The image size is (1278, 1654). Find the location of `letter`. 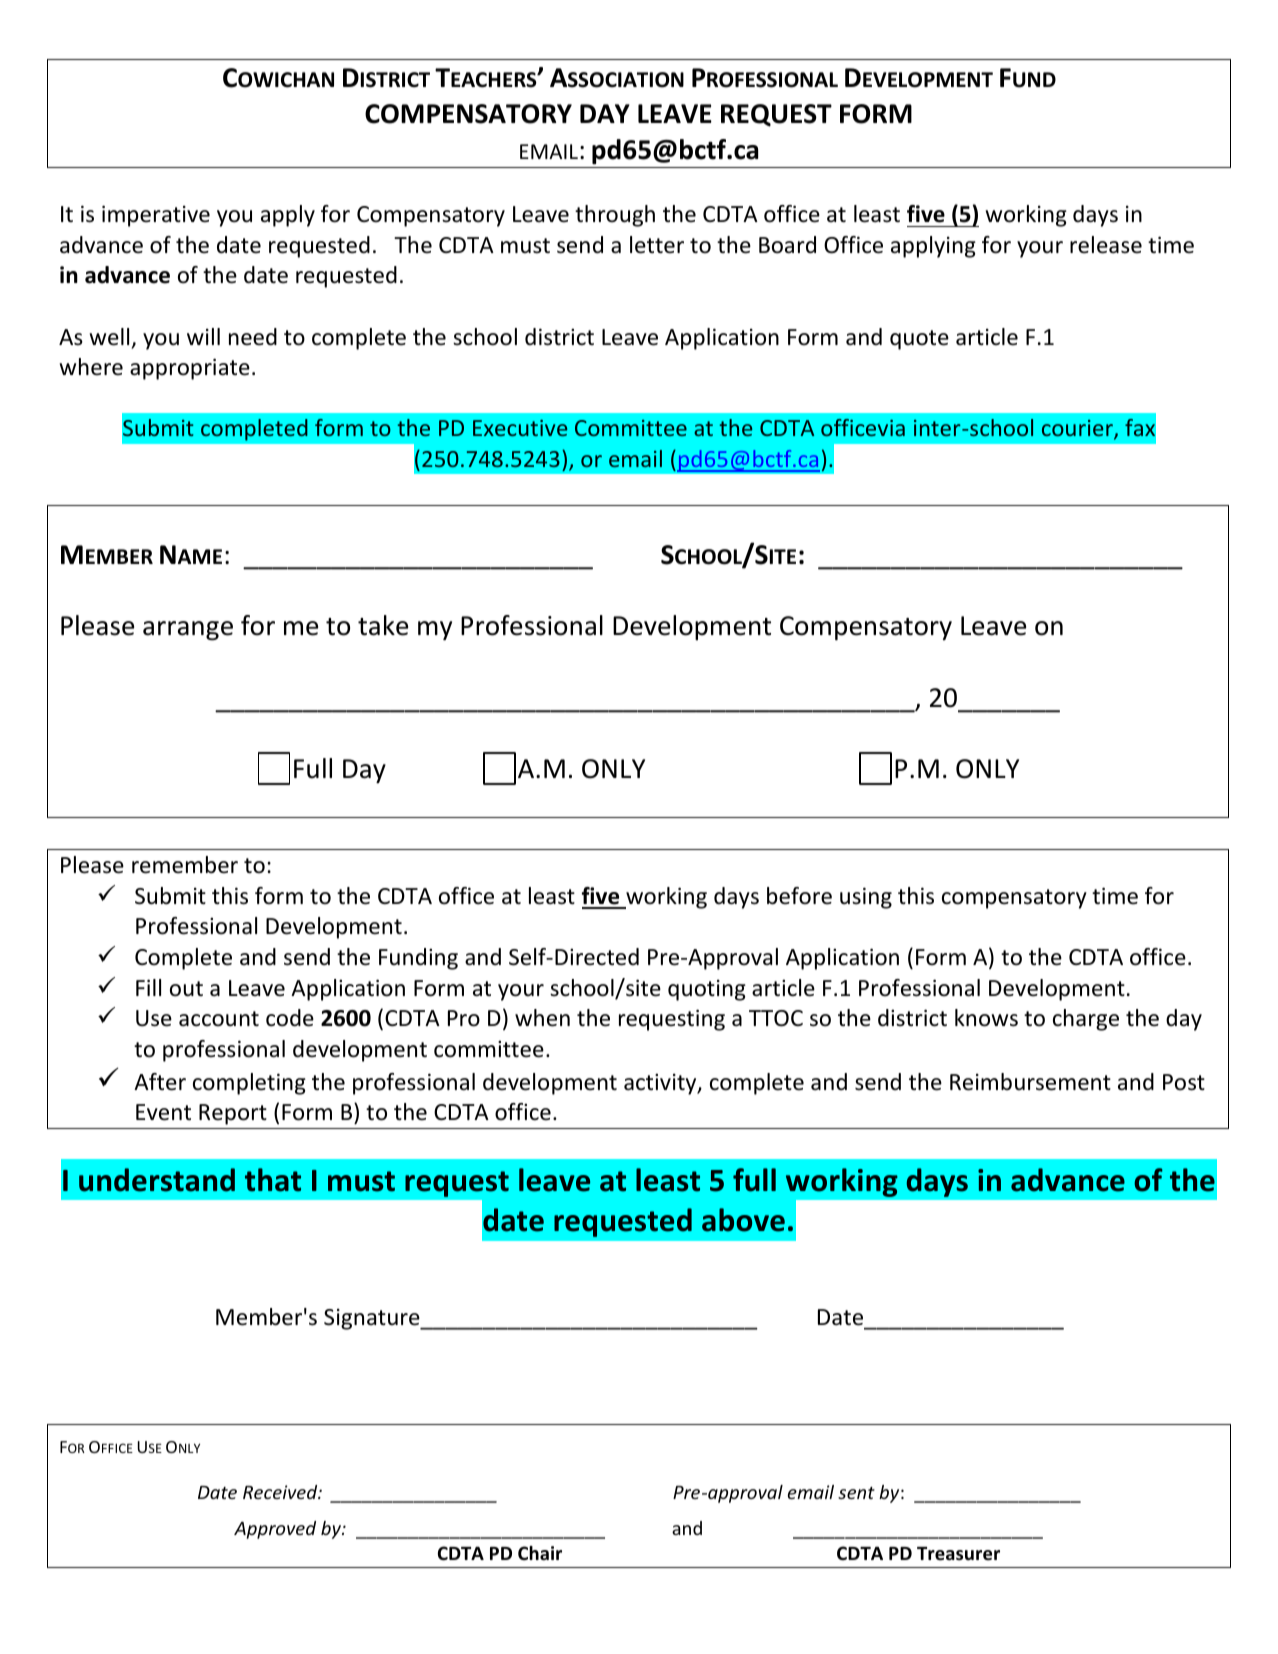

letter is located at coordinates (657, 245).
